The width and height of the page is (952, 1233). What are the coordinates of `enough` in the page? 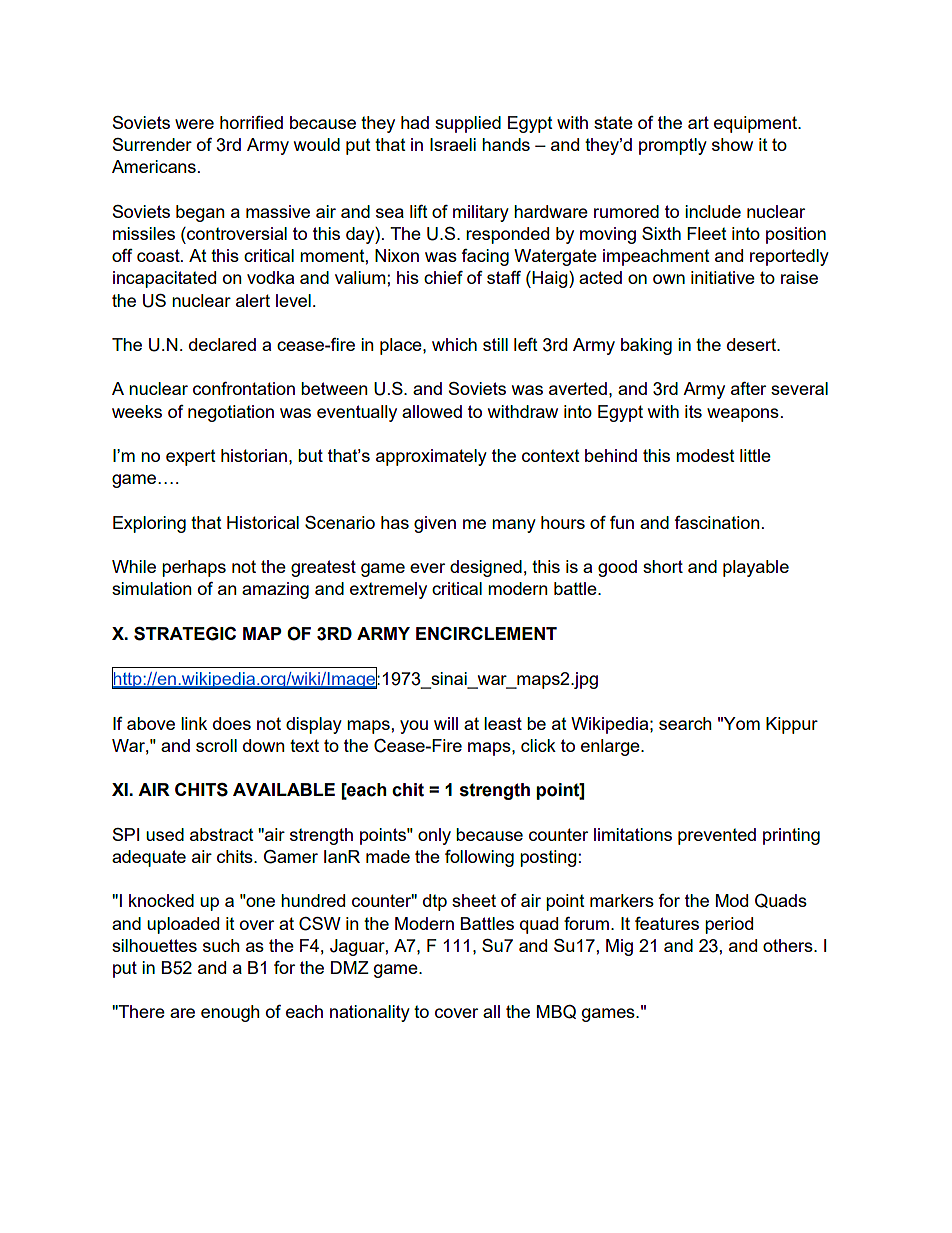 It's located at (230, 1013).
